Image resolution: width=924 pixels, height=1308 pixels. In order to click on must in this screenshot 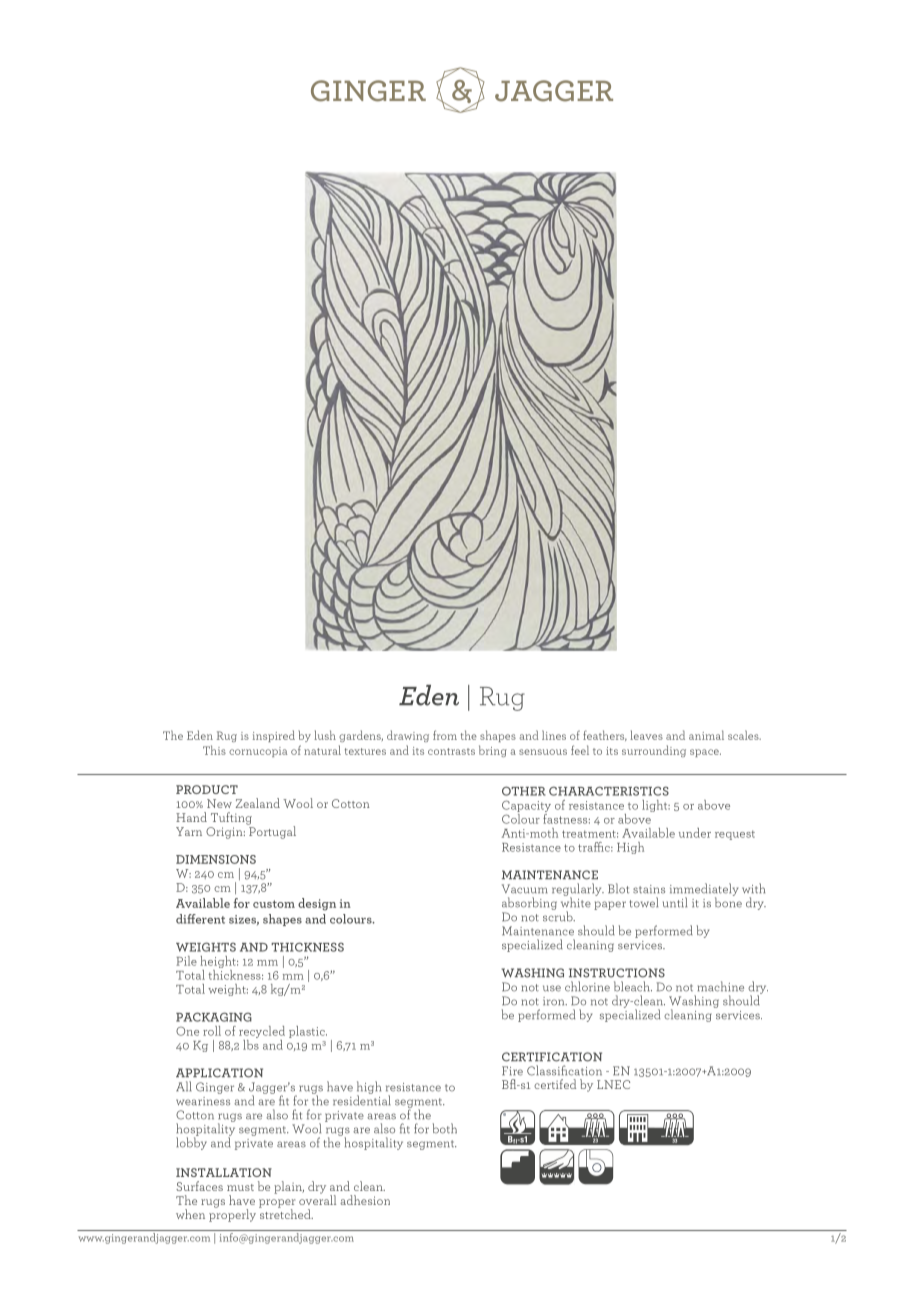, I will do `click(240, 1187)`.
